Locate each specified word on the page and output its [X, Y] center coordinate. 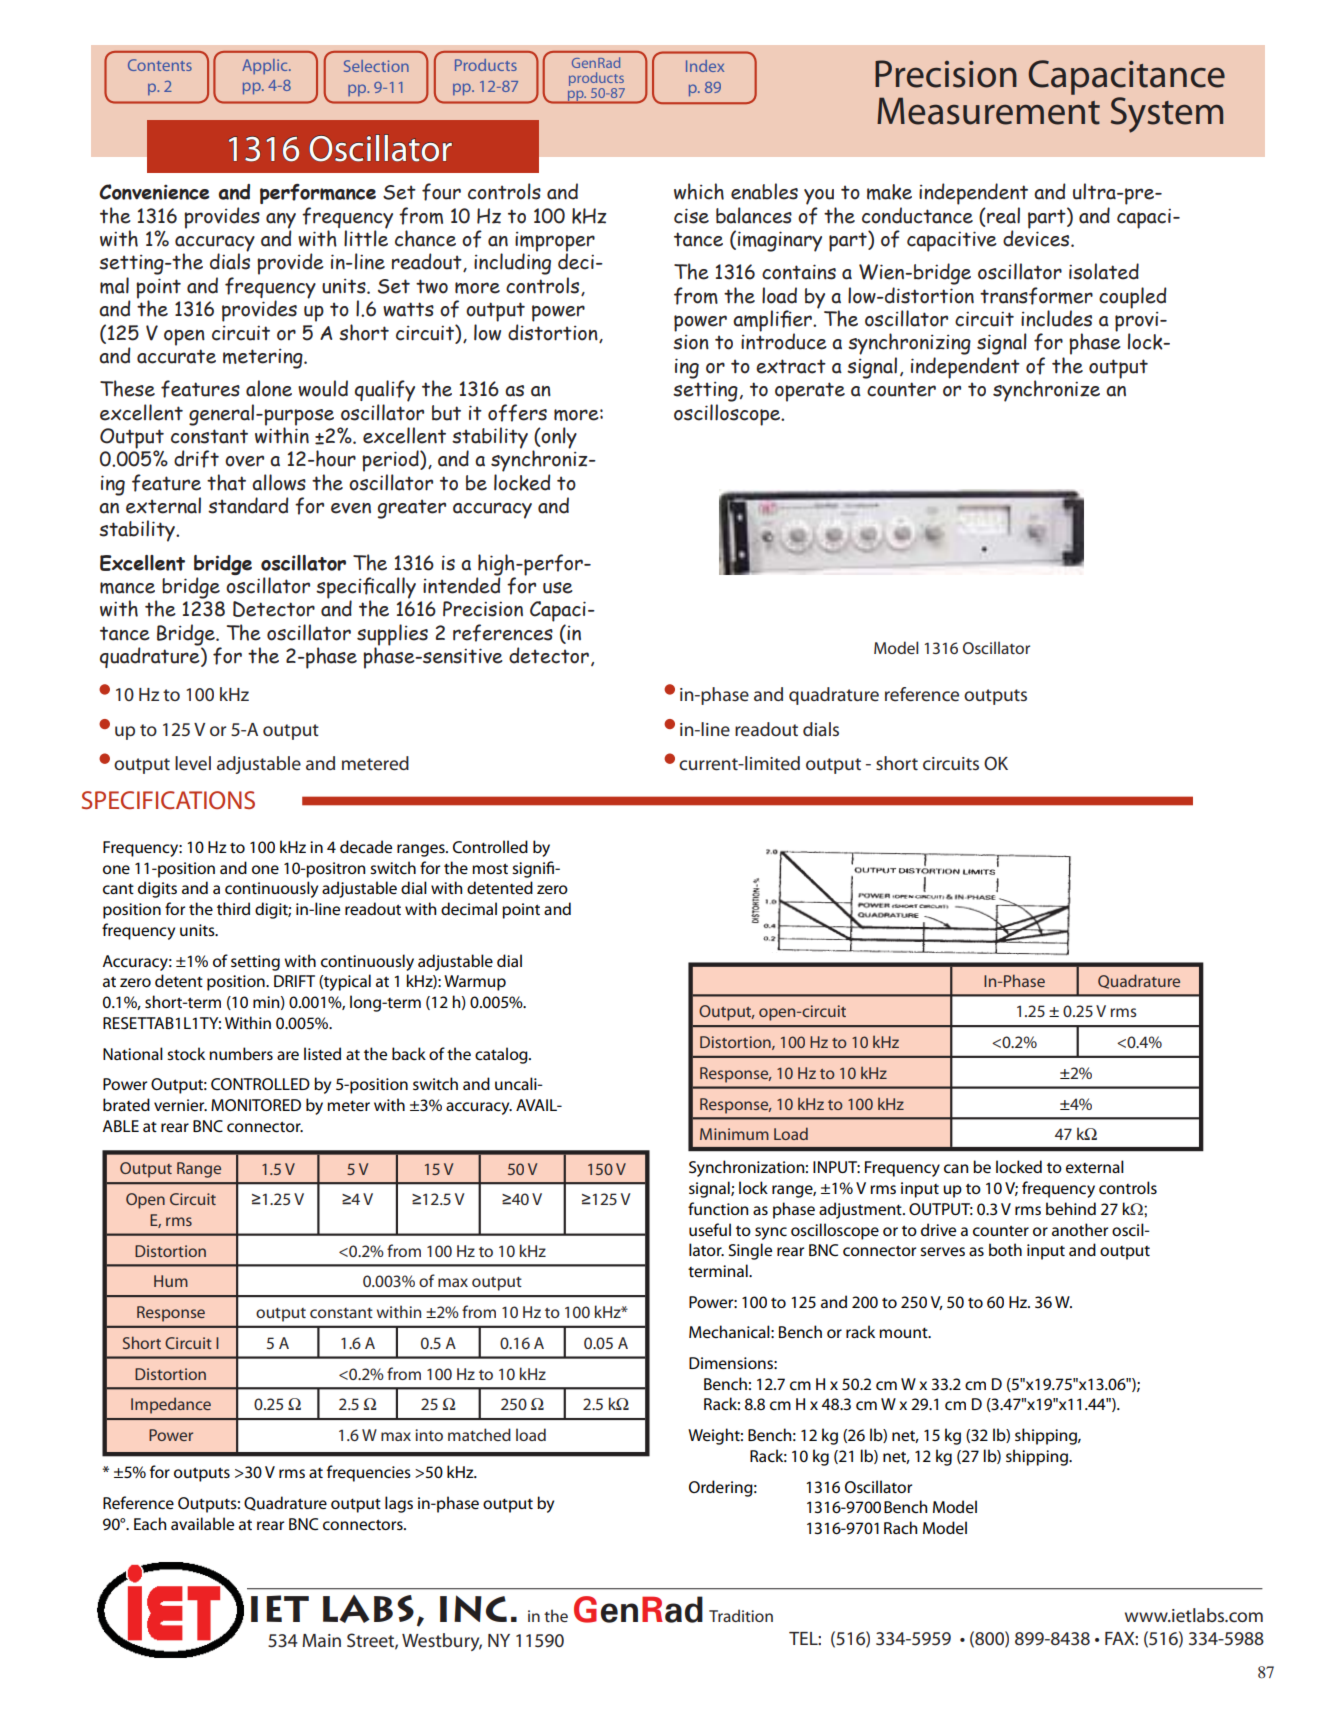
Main [321, 1640]
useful [710, 1230]
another [1080, 1229]
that [226, 482]
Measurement [988, 111]
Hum [171, 1281]
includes [1056, 318]
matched [479, 1434]
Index [705, 66]
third [233, 908]
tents [174, 66]
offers [517, 413]
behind [1071, 1208]
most [490, 868]
